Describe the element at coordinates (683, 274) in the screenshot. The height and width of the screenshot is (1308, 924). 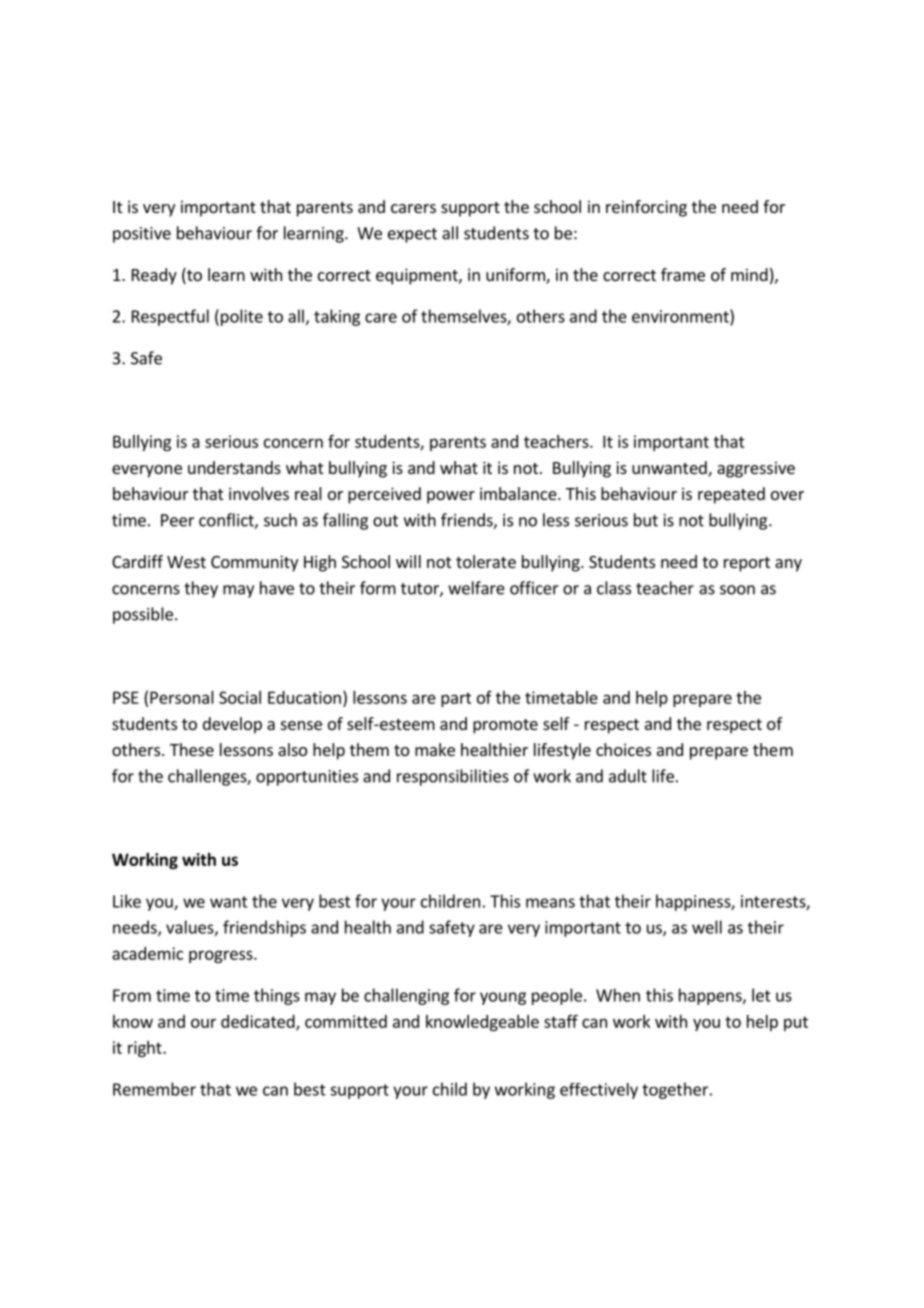
I see `frame` at that location.
